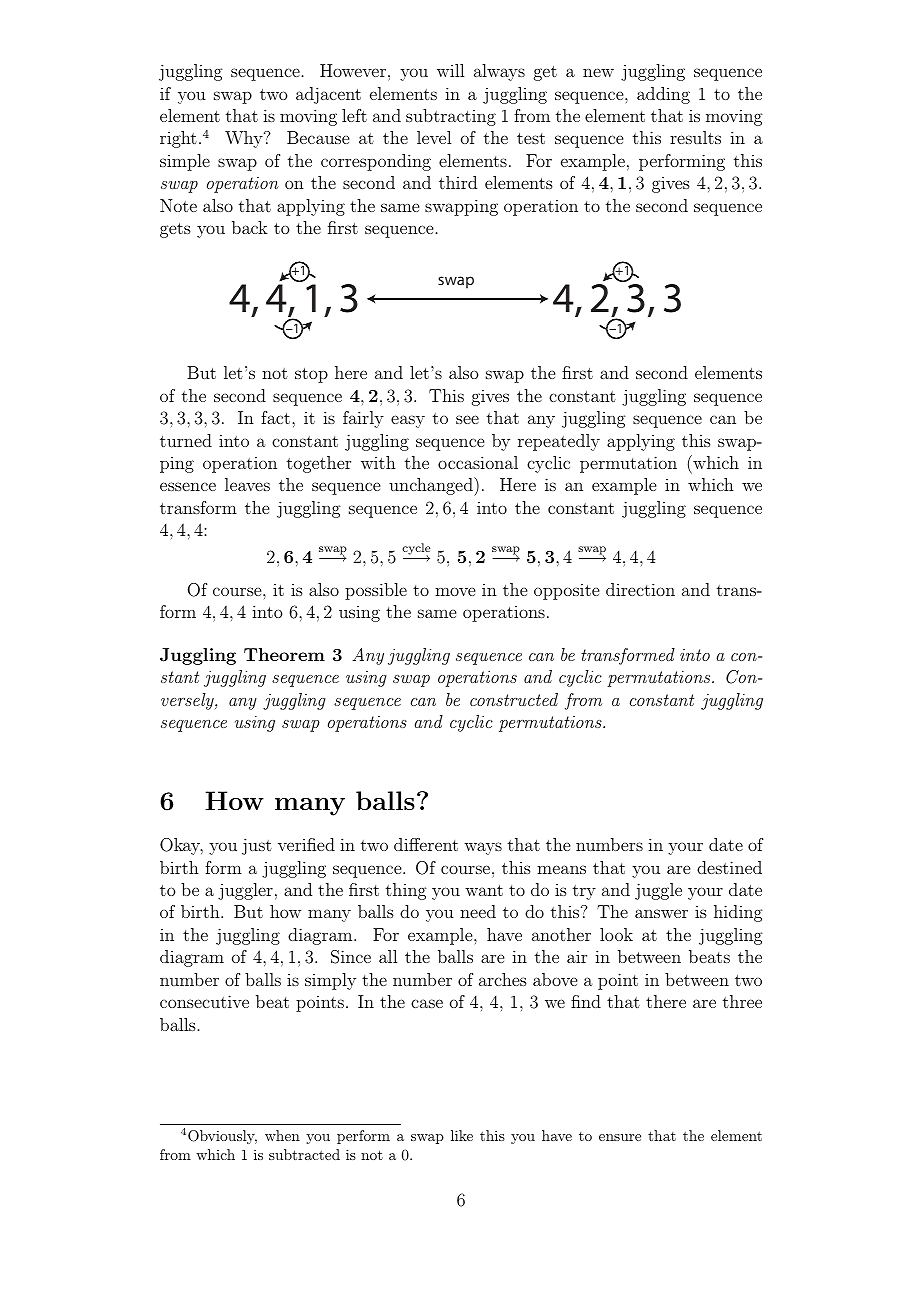 The image size is (924, 1308). I want to click on answer, so click(661, 913).
